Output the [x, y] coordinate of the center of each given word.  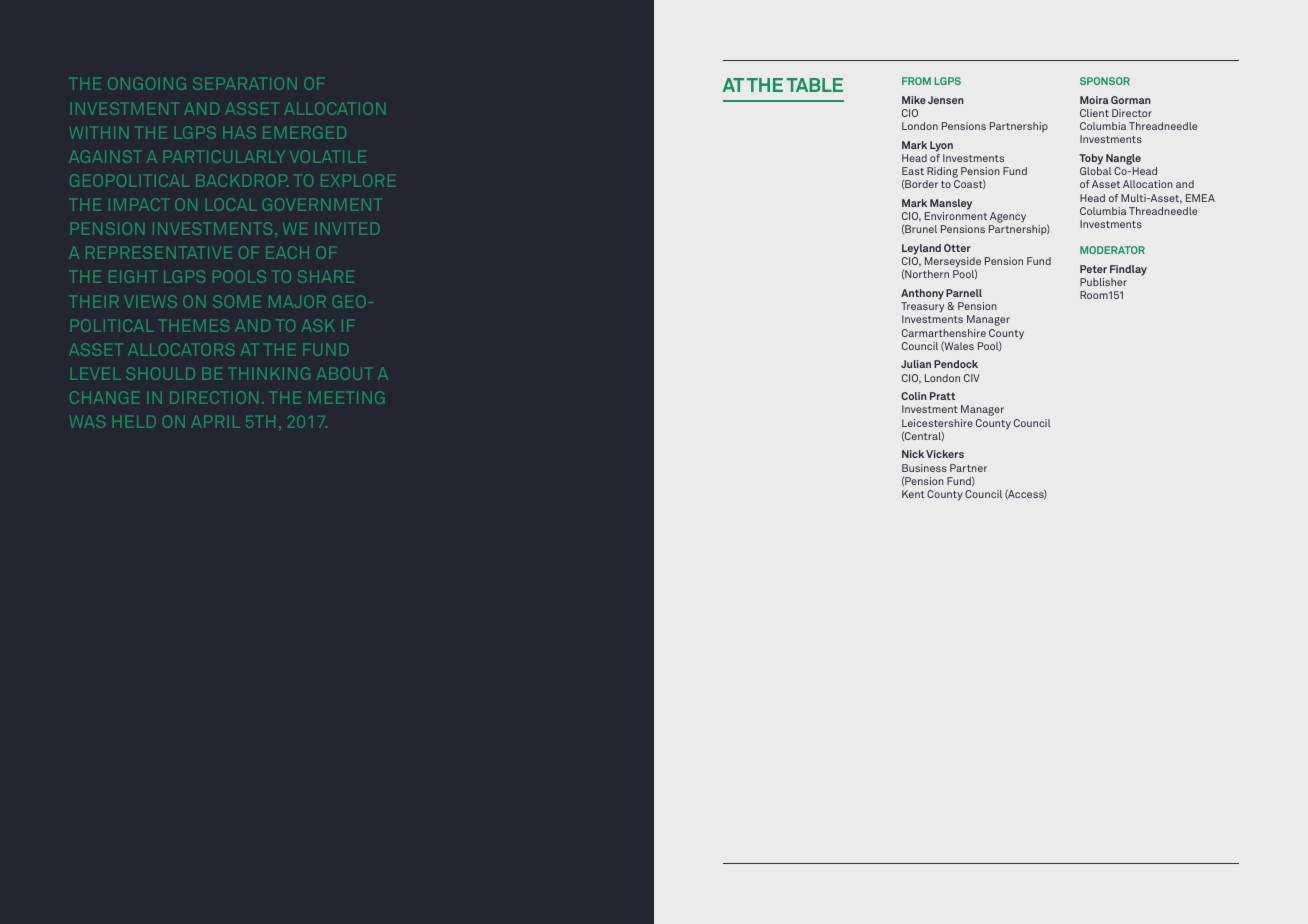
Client [1094, 113]
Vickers [945, 454]
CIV [972, 378]
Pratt [942, 396]
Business [924, 468]
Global [1095, 171]
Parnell [964, 293]
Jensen [945, 100]
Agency [1007, 219]
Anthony [922, 294]
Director [1132, 113]
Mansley [951, 204]
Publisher [1103, 282]
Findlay [1128, 270]
